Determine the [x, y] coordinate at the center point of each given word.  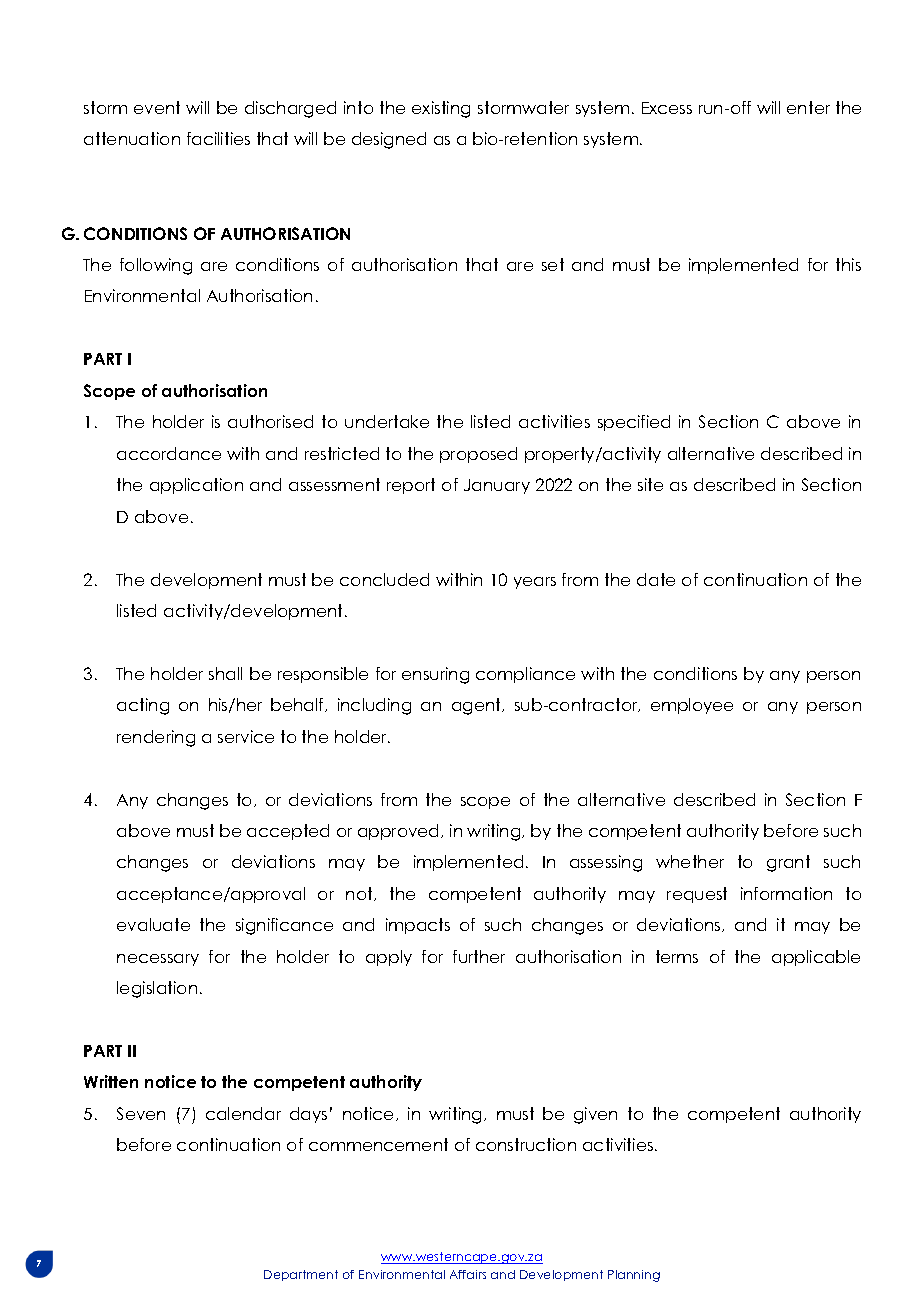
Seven [141, 1113]
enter [808, 107]
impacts [418, 926]
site [650, 484]
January [497, 486]
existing [441, 109]
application [196, 486]
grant [788, 863]
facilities [218, 138]
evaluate [153, 924]
